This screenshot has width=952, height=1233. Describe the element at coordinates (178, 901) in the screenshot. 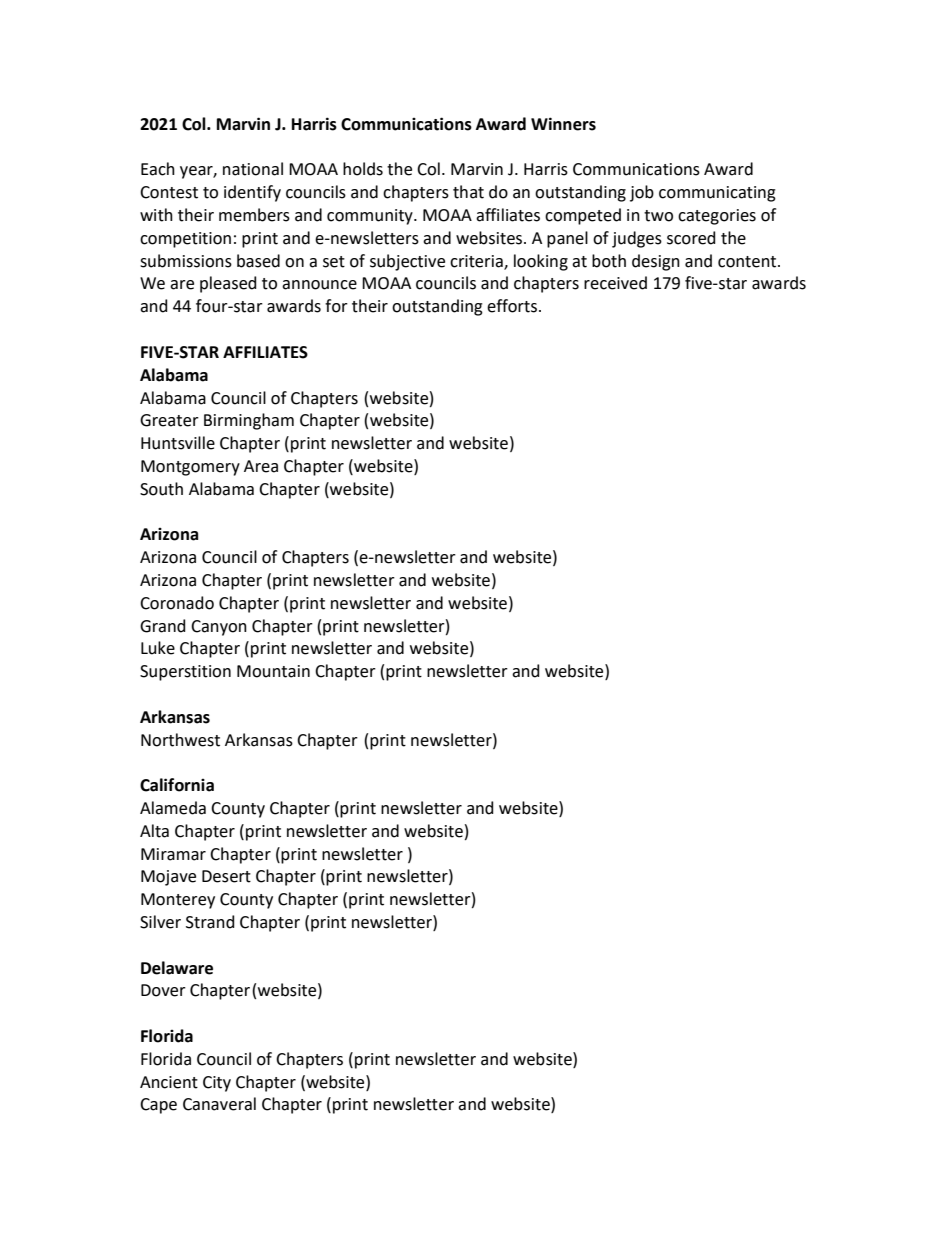

I see `Monterey` at that location.
